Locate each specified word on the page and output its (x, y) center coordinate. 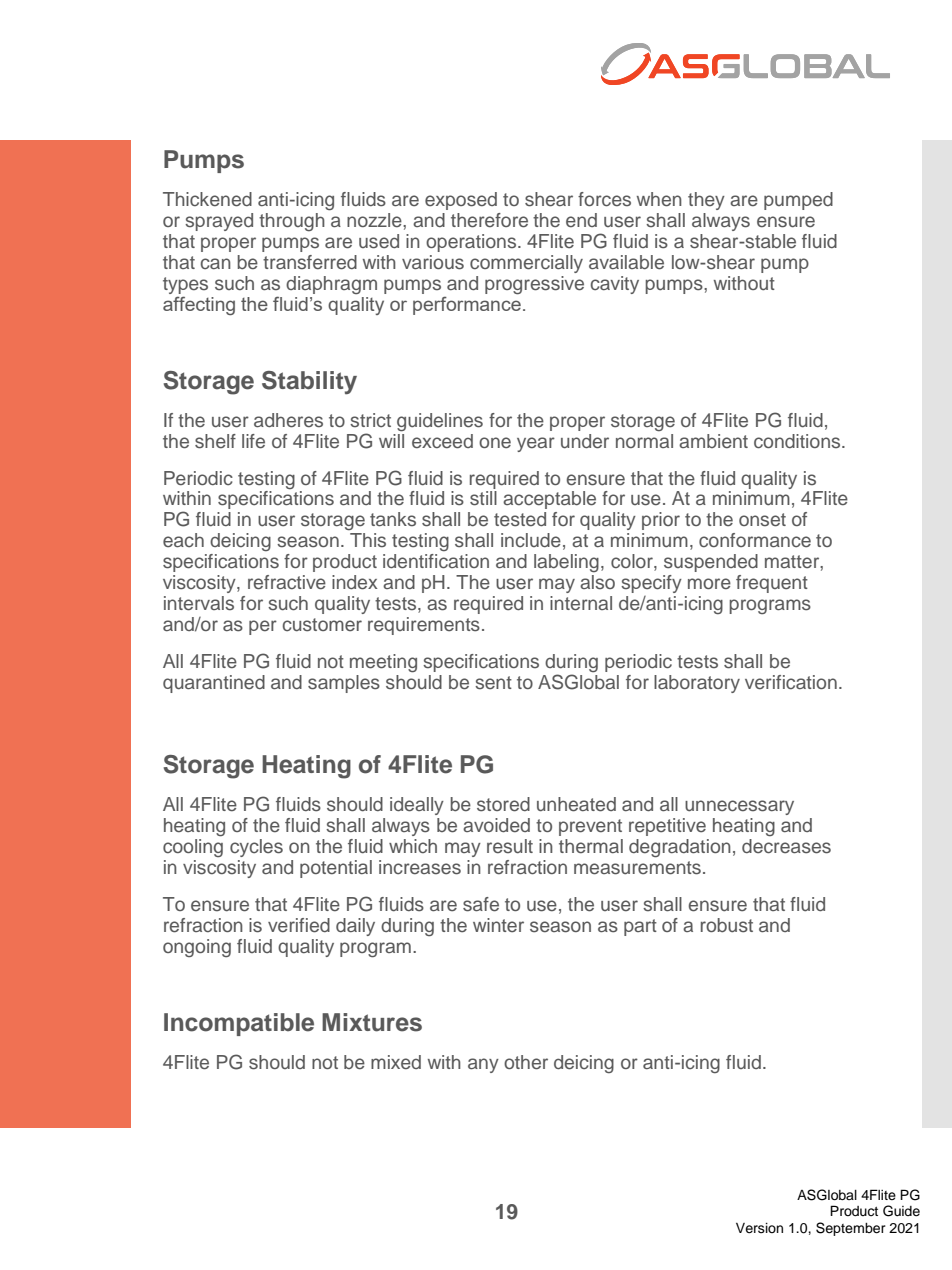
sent (493, 683)
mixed (396, 1062)
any (483, 1065)
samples (344, 684)
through (292, 222)
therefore (489, 220)
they (706, 201)
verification (791, 682)
